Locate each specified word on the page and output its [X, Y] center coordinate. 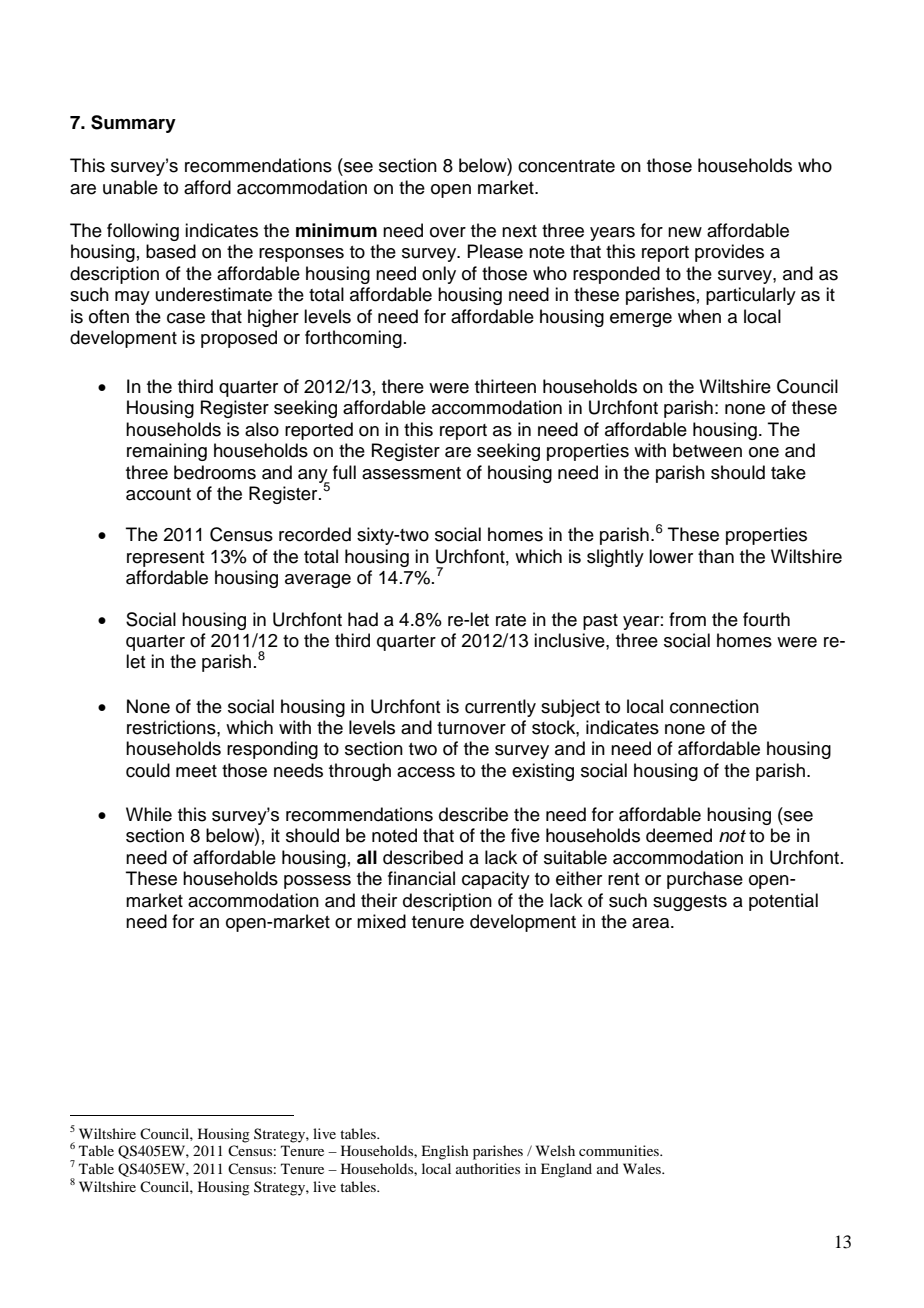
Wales [643, 1168]
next [519, 231]
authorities [488, 1168]
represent [165, 559]
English [445, 1152]
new [685, 232]
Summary [133, 124]
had [363, 619]
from [687, 619]
